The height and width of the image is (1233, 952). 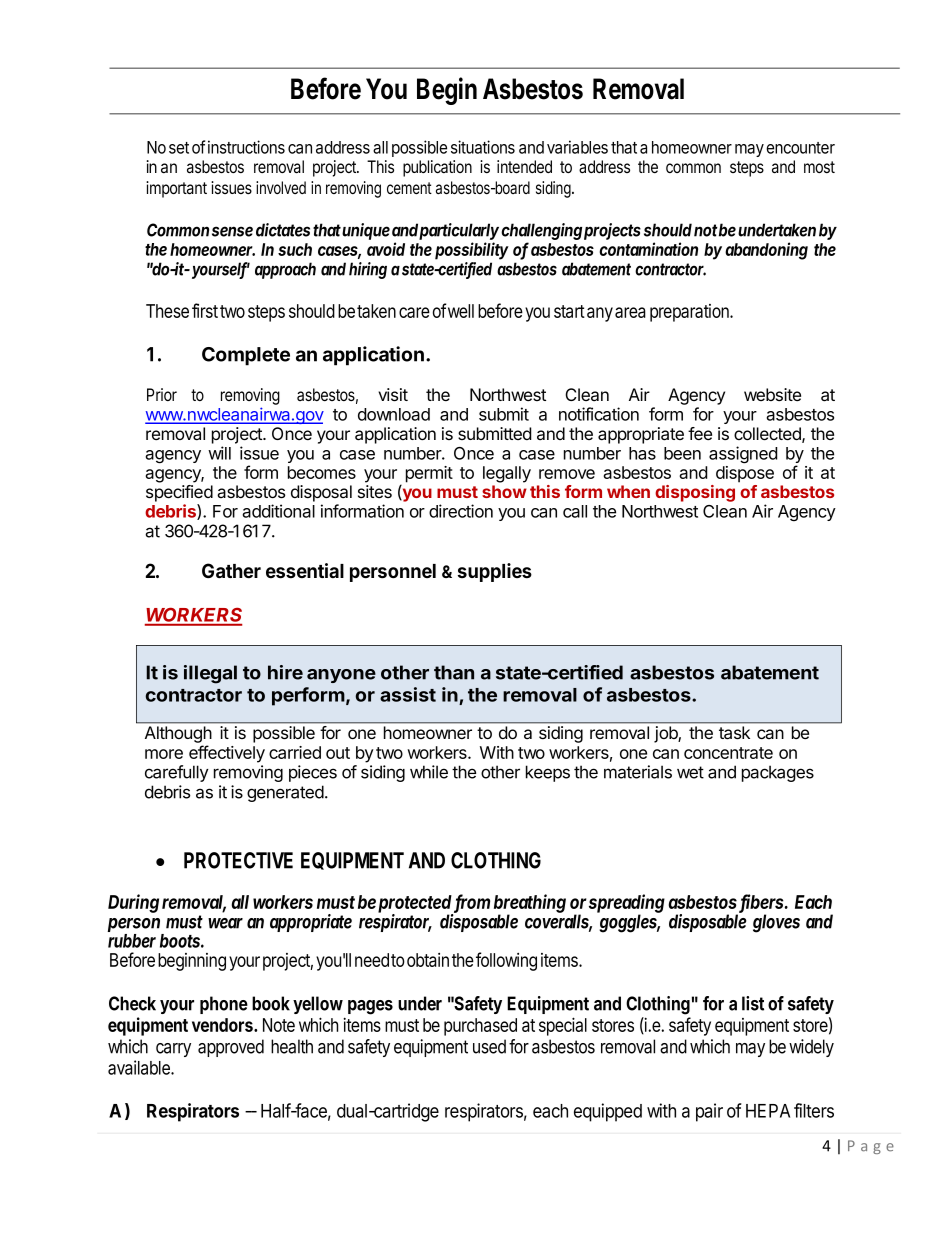 I want to click on Prior, so click(x=162, y=394).
